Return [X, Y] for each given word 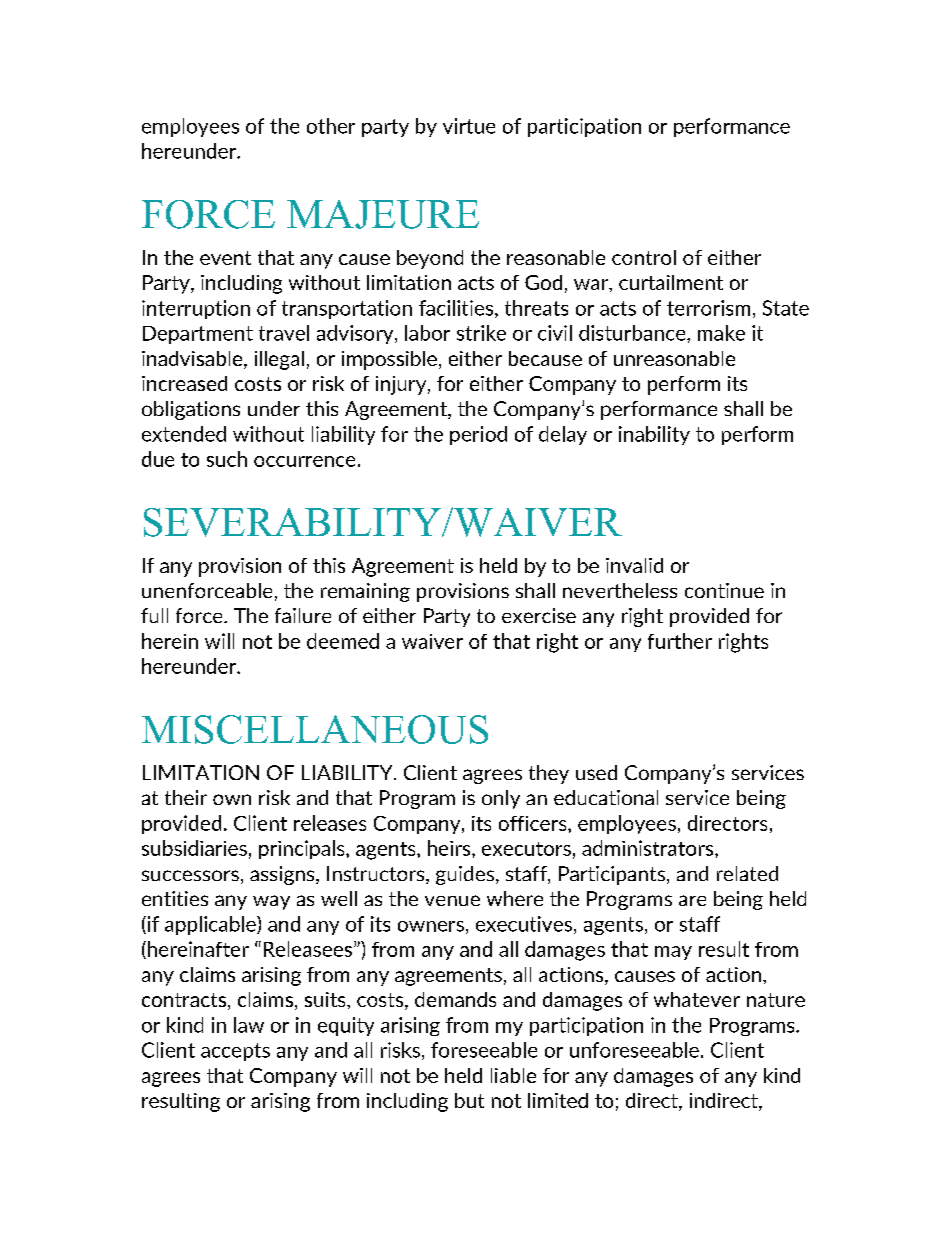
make [721, 333]
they [549, 774]
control [644, 257]
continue [724, 590]
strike [481, 333]
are [692, 900]
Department [198, 335]
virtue [469, 126]
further [680, 641]
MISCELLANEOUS [315, 729]
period [478, 435]
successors [190, 875]
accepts [235, 1052]
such [227, 459]
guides [465, 875]
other [331, 126]
